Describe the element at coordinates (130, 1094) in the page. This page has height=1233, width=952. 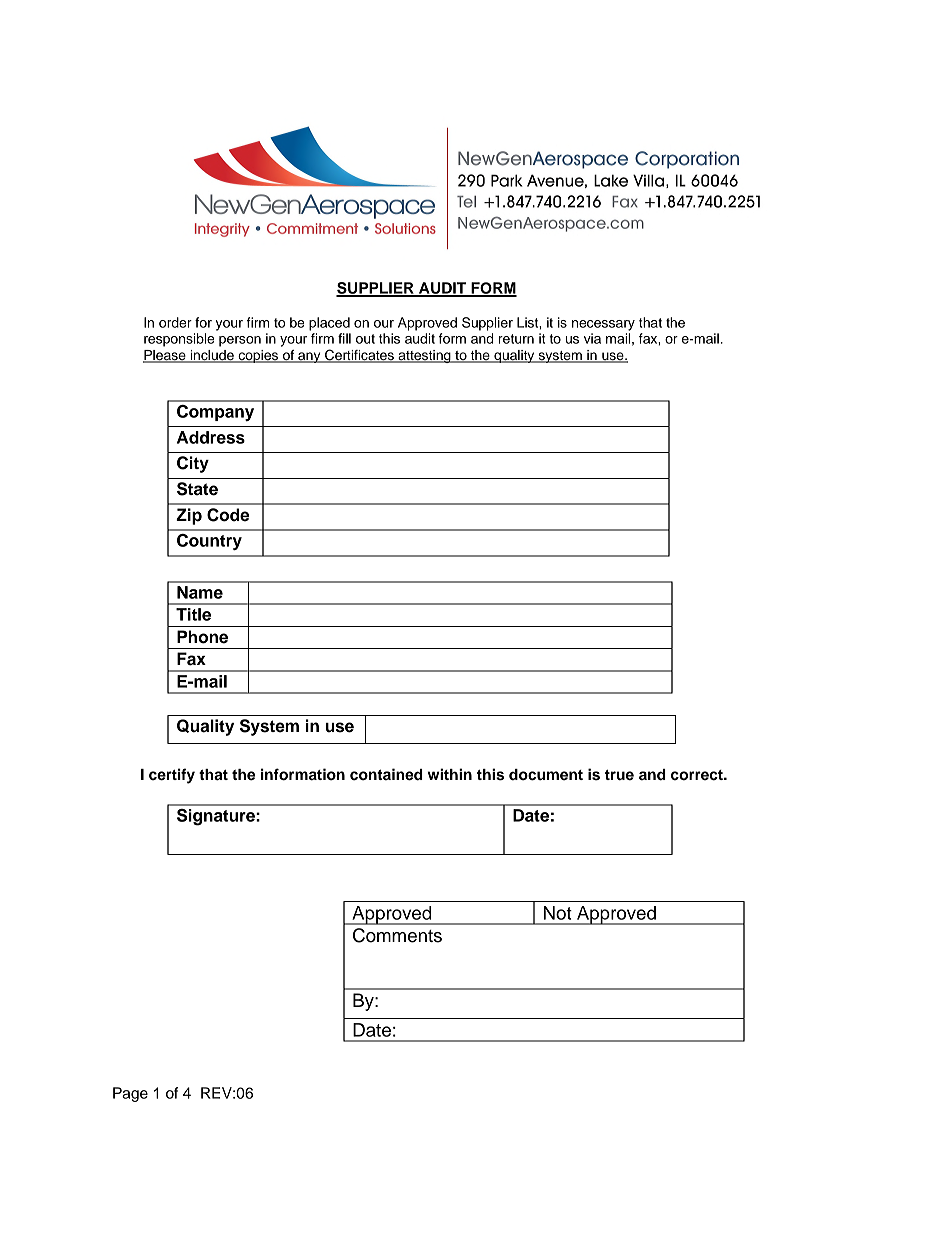
I see `Page` at that location.
